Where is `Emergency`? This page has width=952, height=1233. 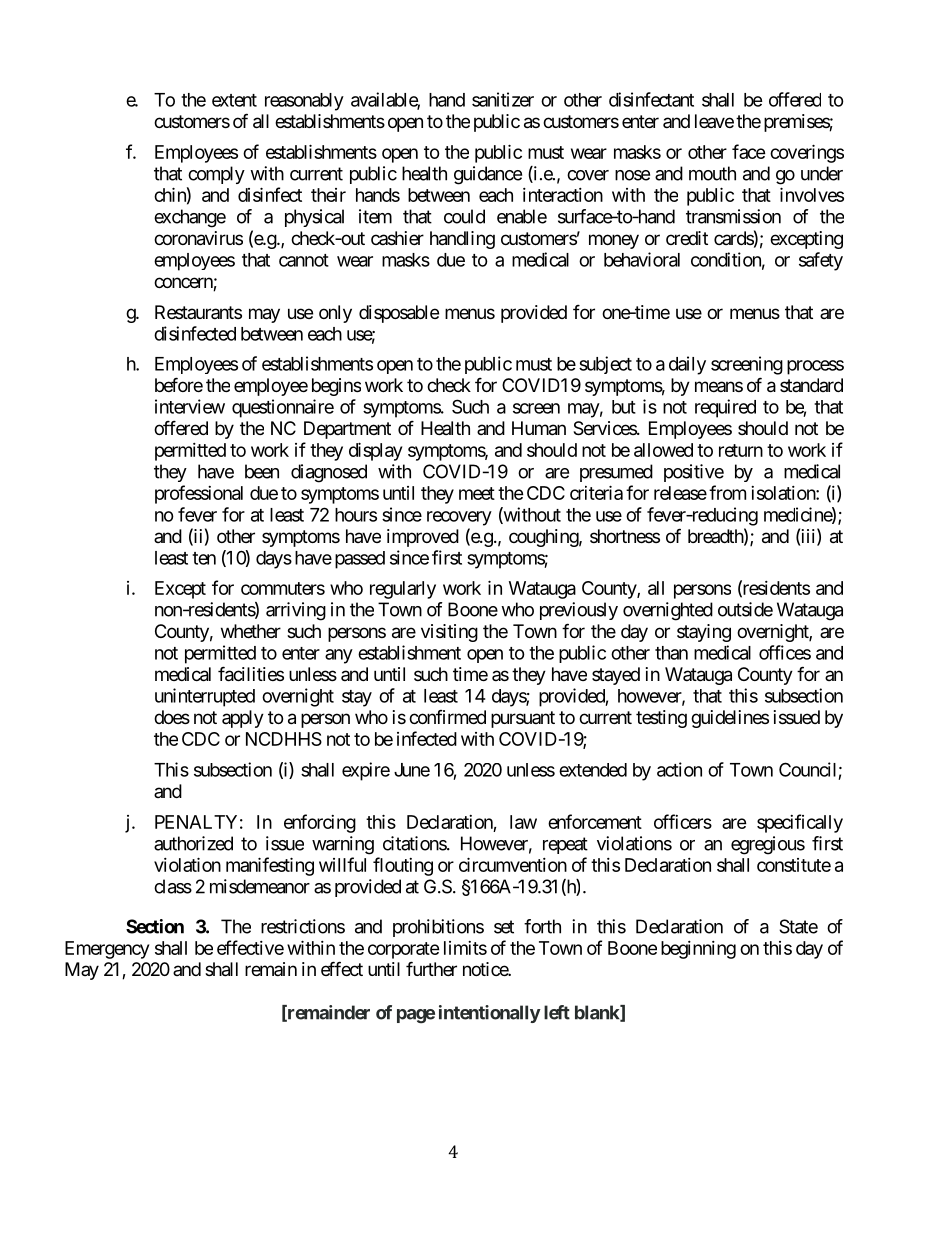
Emergency is located at coordinates (107, 950).
